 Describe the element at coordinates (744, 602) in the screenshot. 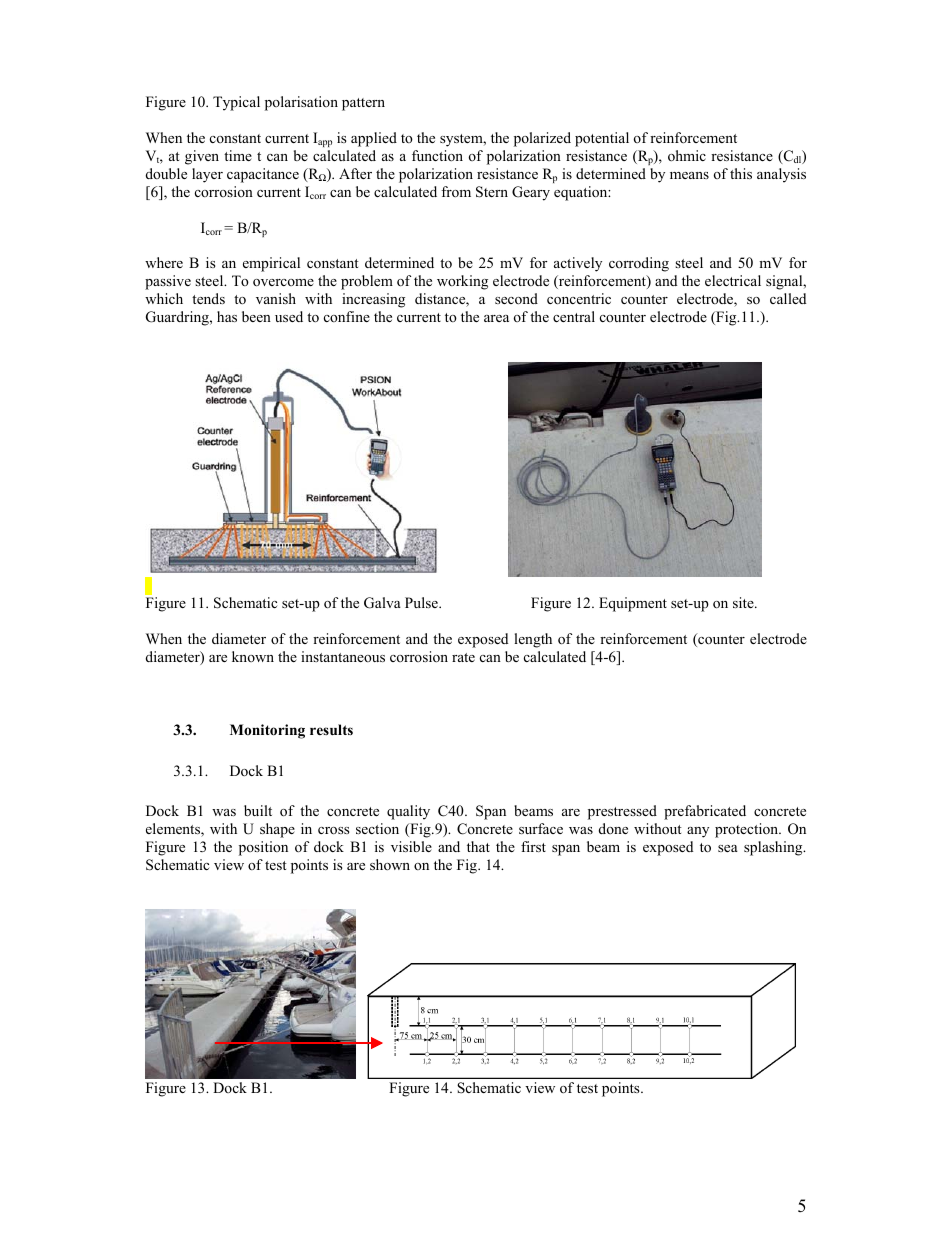

I see `site` at that location.
